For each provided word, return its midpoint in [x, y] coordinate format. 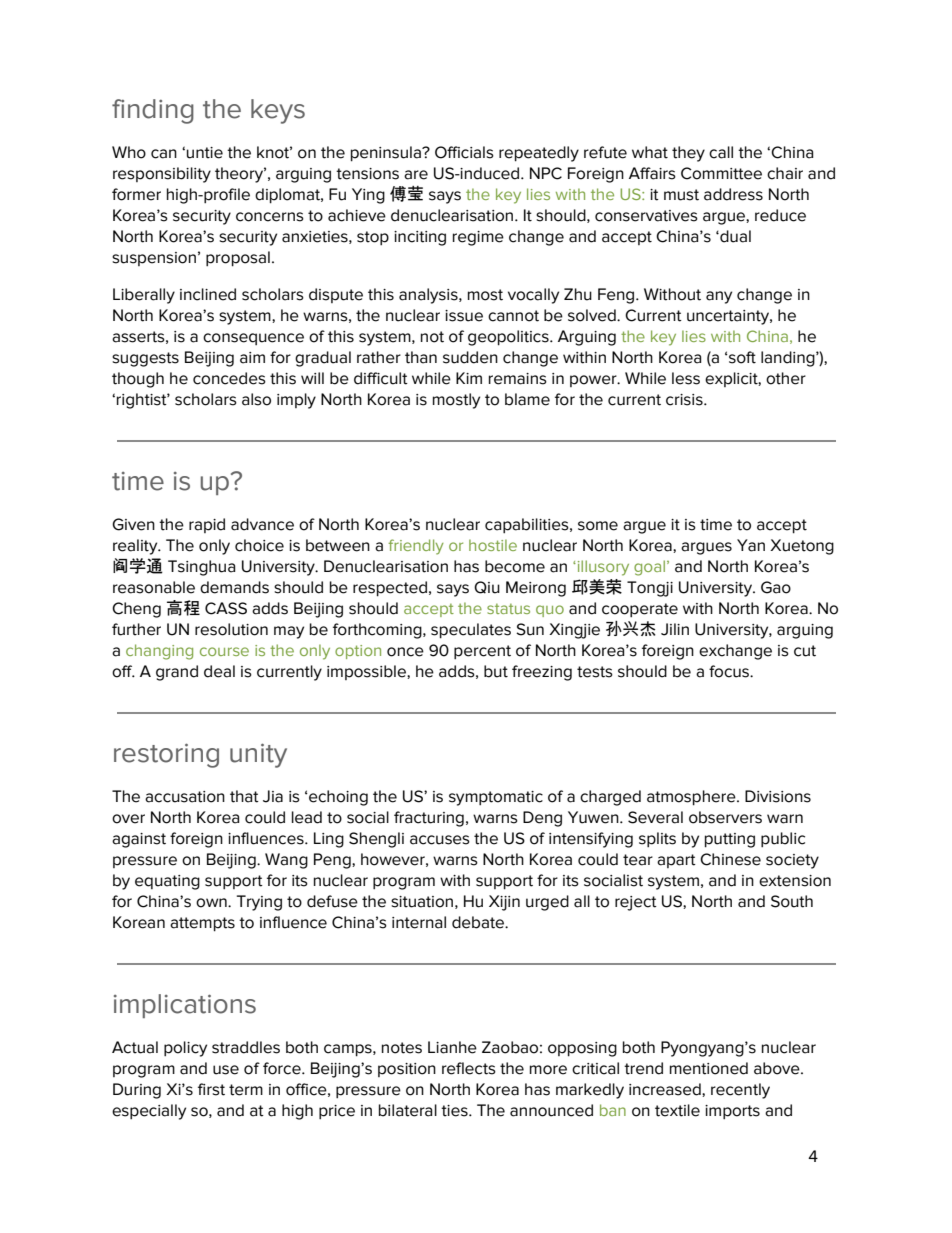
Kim [469, 378]
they [688, 154]
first [211, 1089]
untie [205, 153]
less [686, 378]
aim [252, 358]
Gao [776, 587]
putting [730, 840]
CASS [226, 608]
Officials [464, 152]
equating [167, 882]
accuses [440, 840]
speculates [471, 631]
